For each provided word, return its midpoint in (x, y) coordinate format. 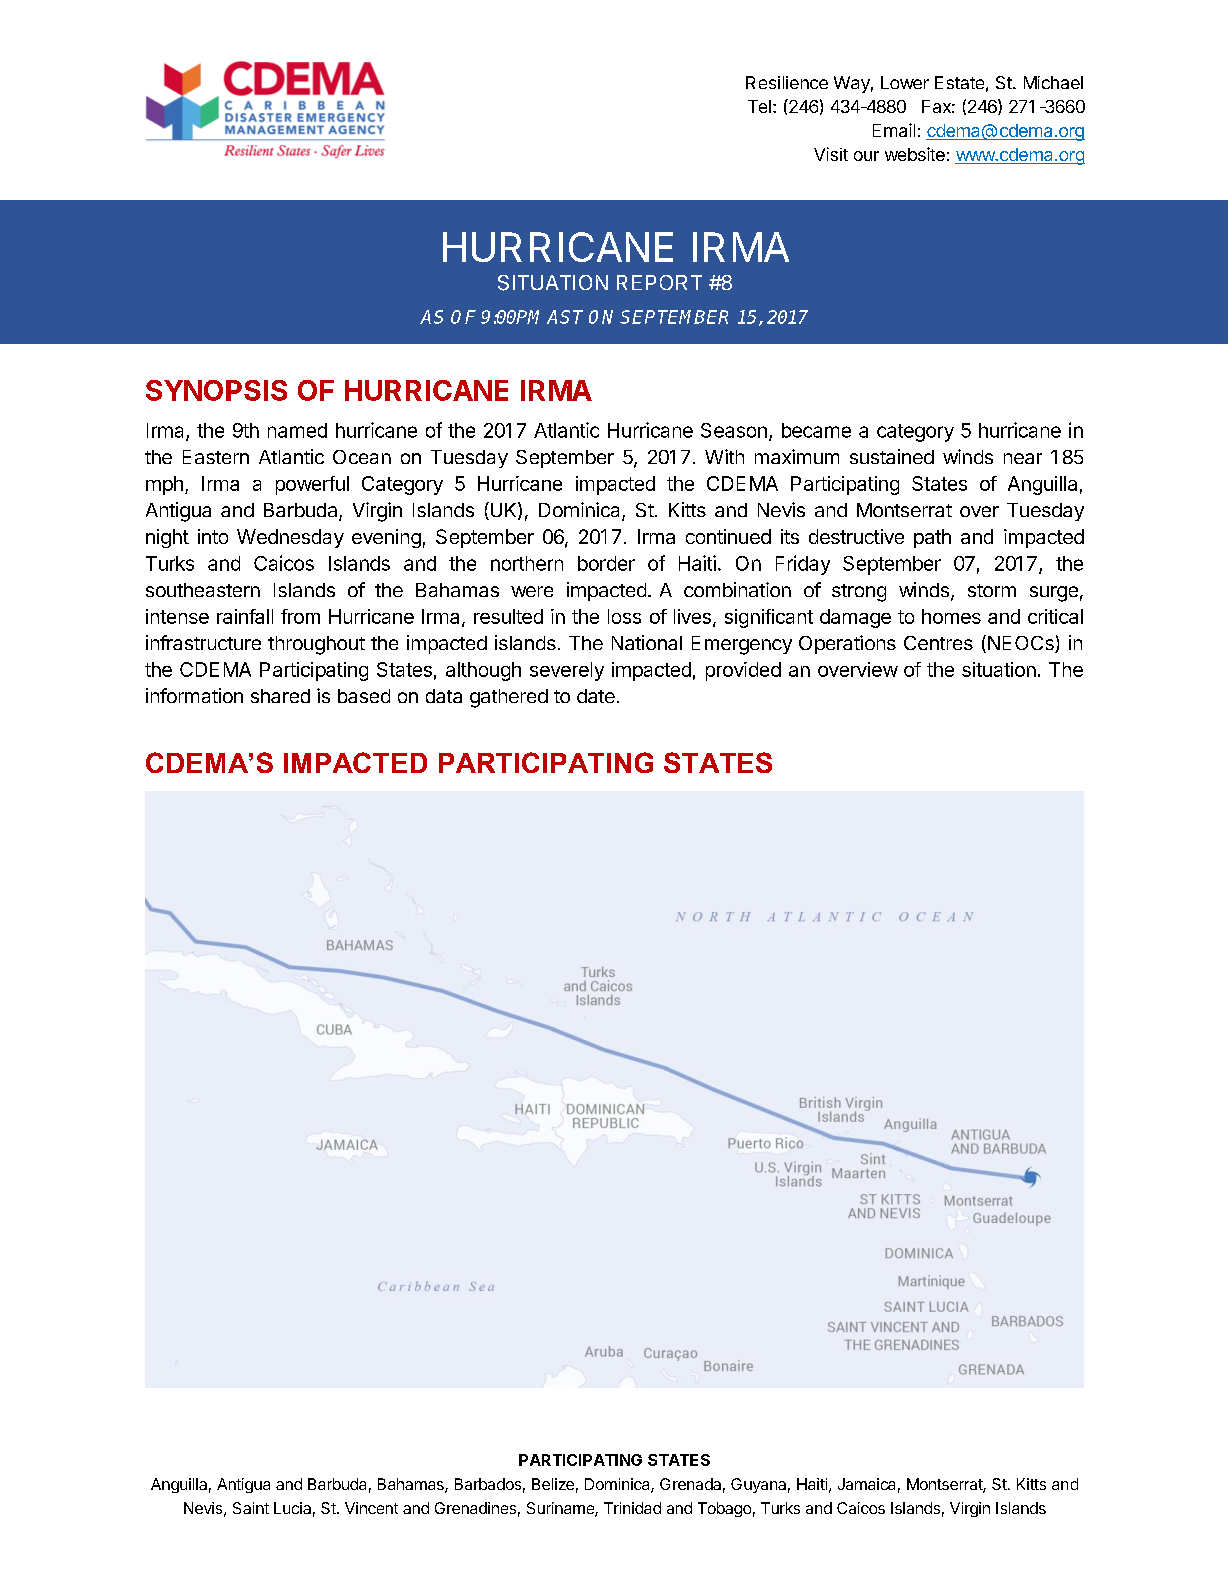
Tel (759, 106)
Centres (938, 643)
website (915, 154)
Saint (251, 1508)
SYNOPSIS (216, 390)
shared (280, 696)
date (596, 696)
